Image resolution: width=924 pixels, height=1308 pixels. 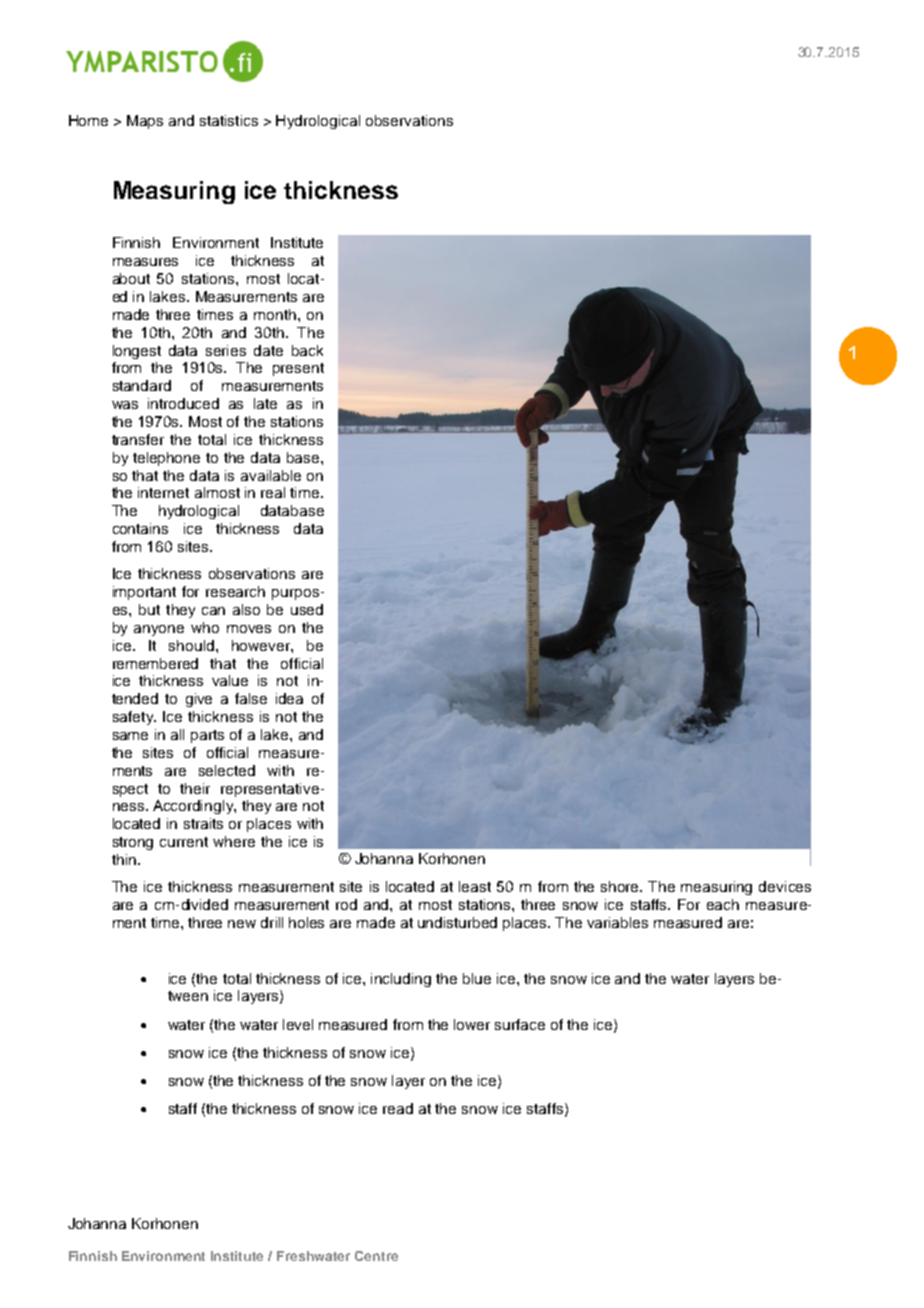 I want to click on give, so click(x=199, y=700).
